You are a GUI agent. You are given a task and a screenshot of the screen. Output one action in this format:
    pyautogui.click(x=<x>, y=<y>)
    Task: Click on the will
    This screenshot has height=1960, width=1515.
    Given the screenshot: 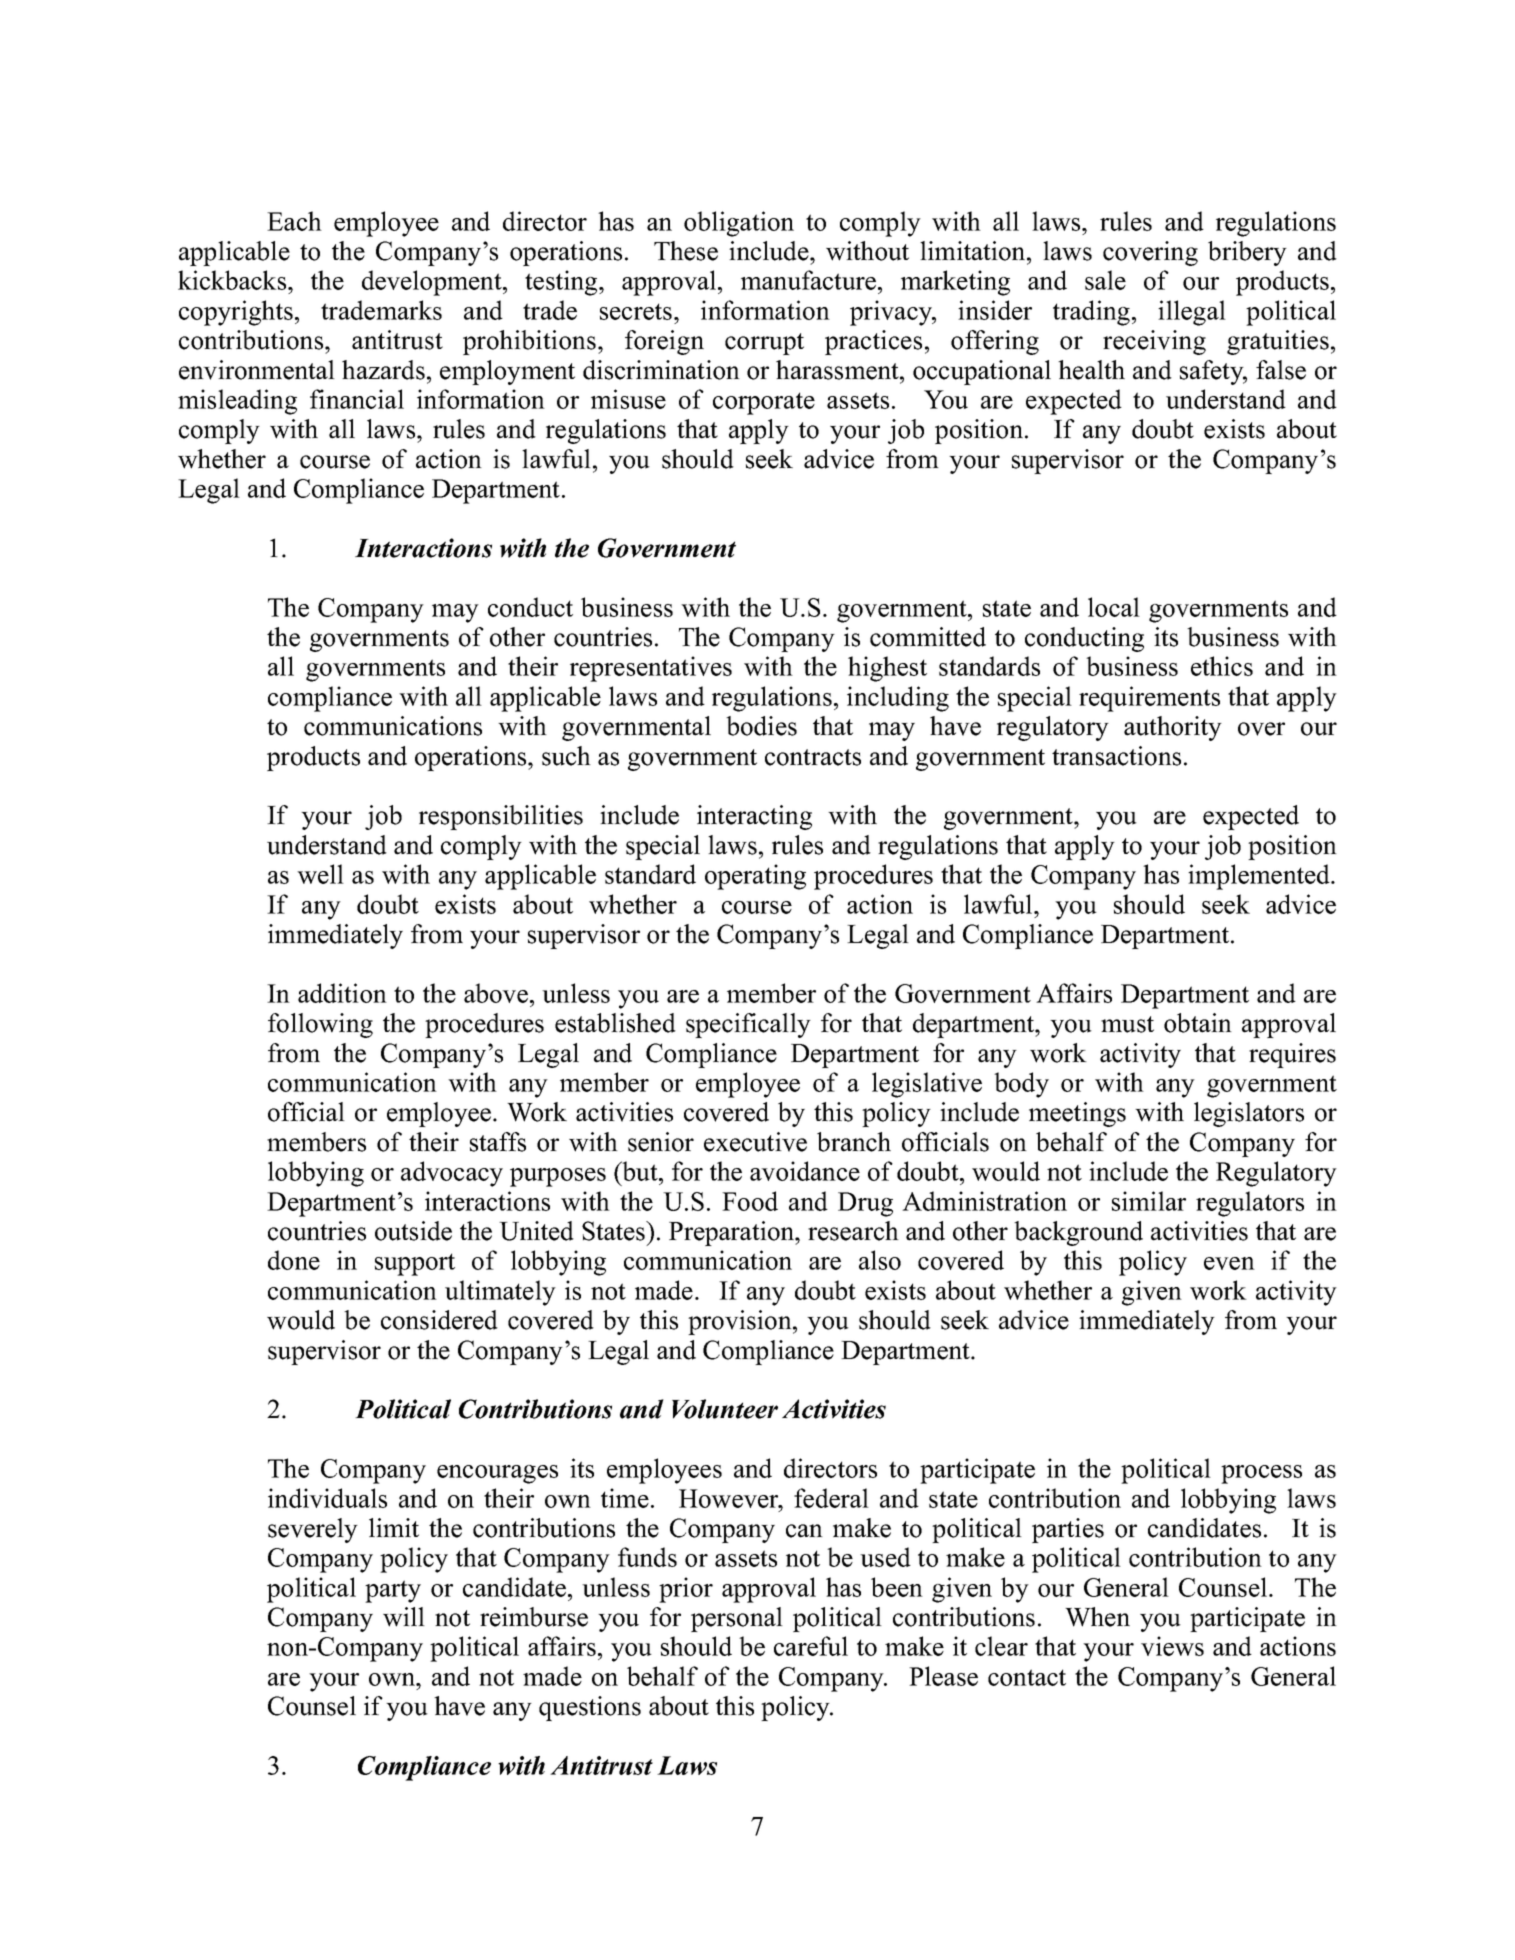 What is the action you would take?
    pyautogui.click(x=404, y=1617)
